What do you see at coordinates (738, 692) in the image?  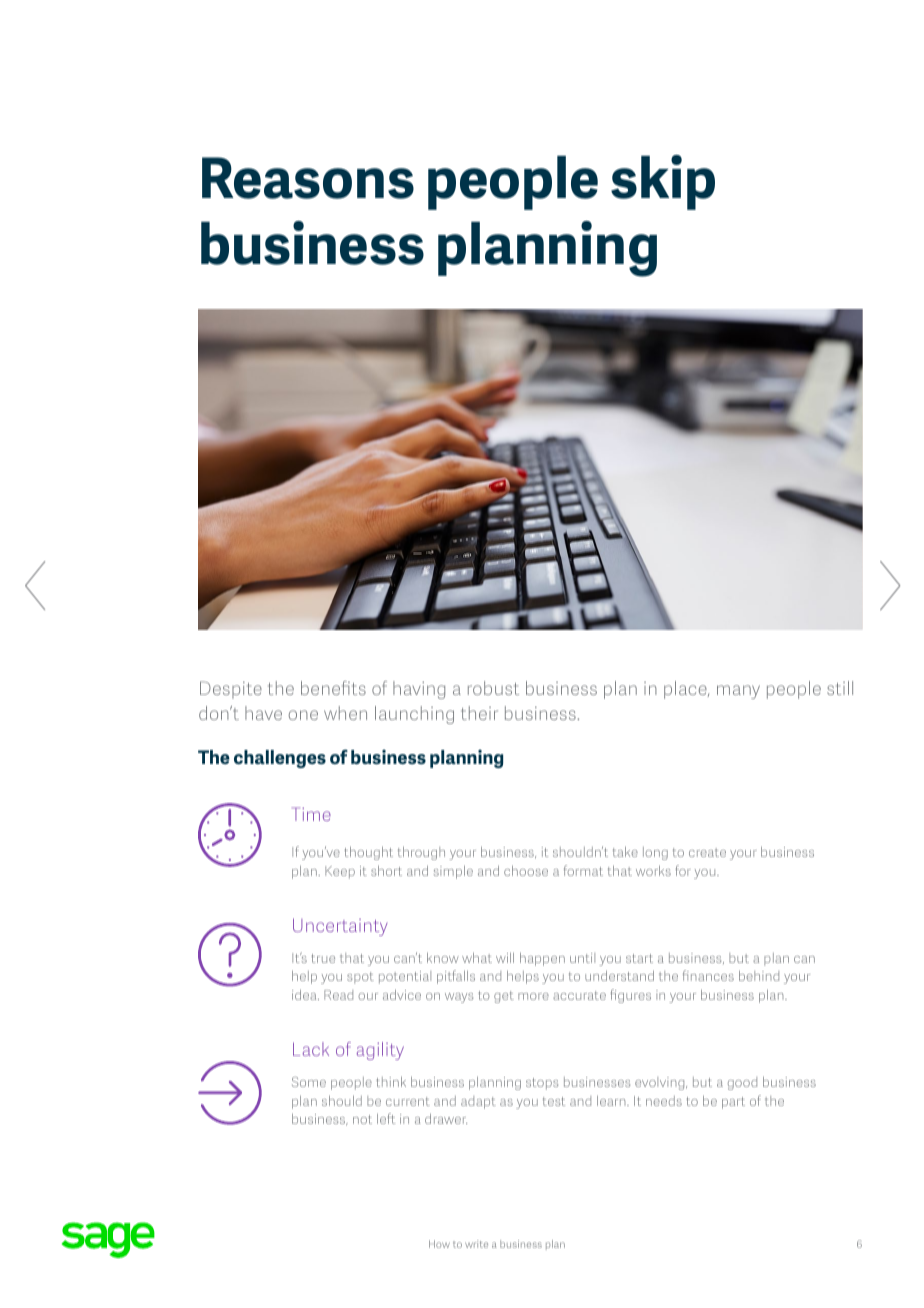 I see `many` at bounding box center [738, 692].
